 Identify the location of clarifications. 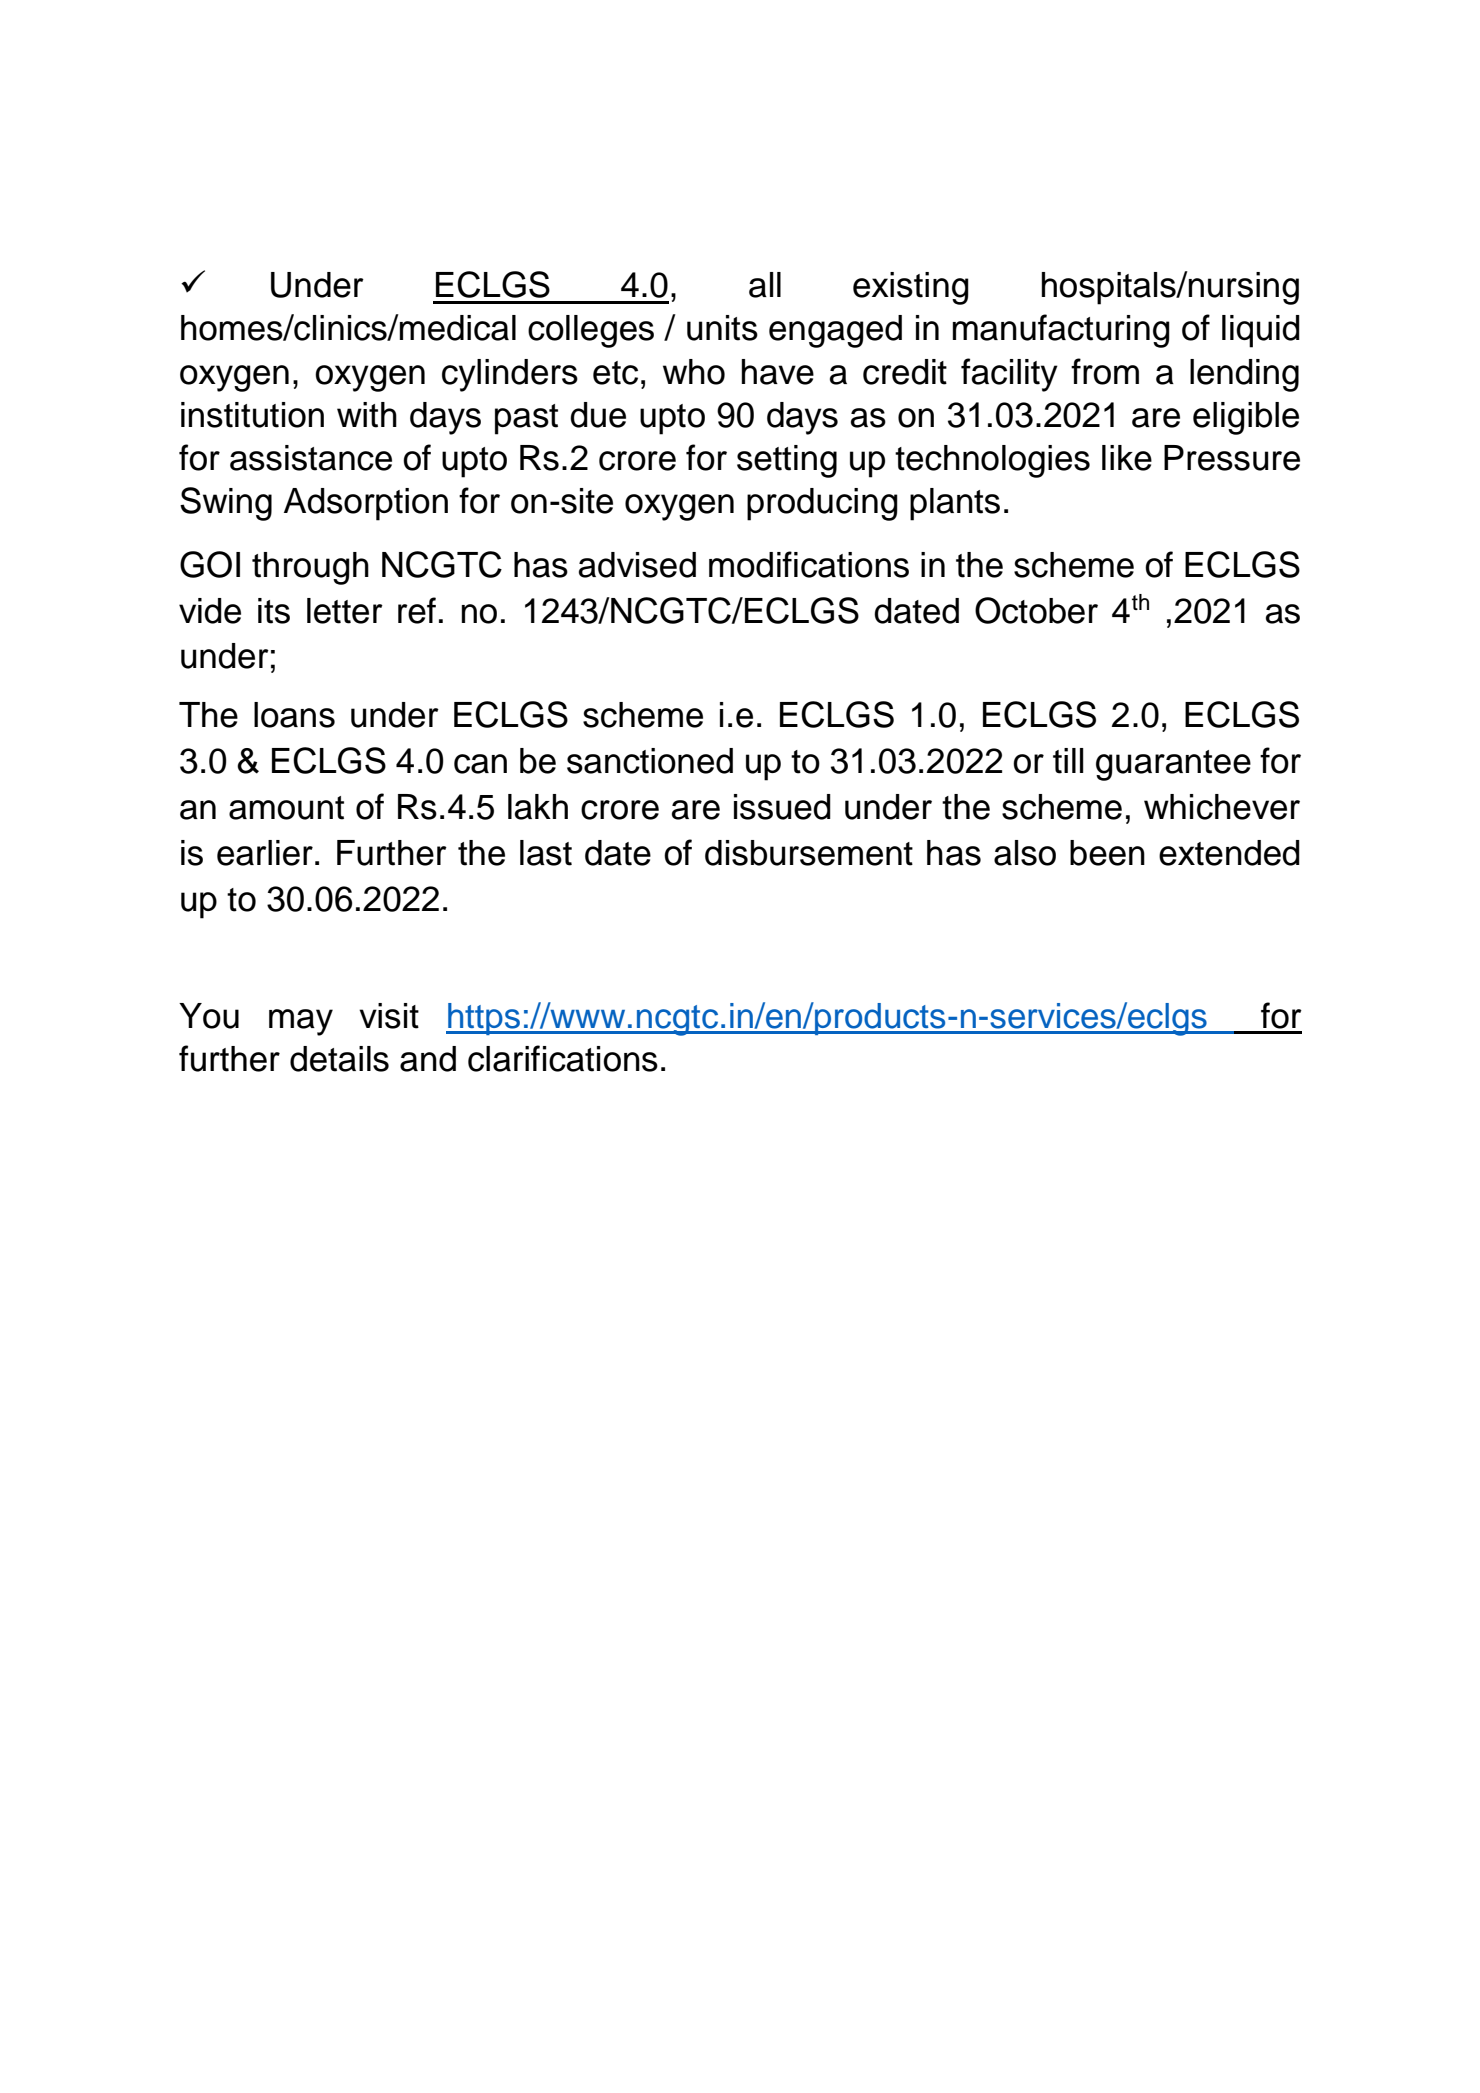
(563, 1058).
